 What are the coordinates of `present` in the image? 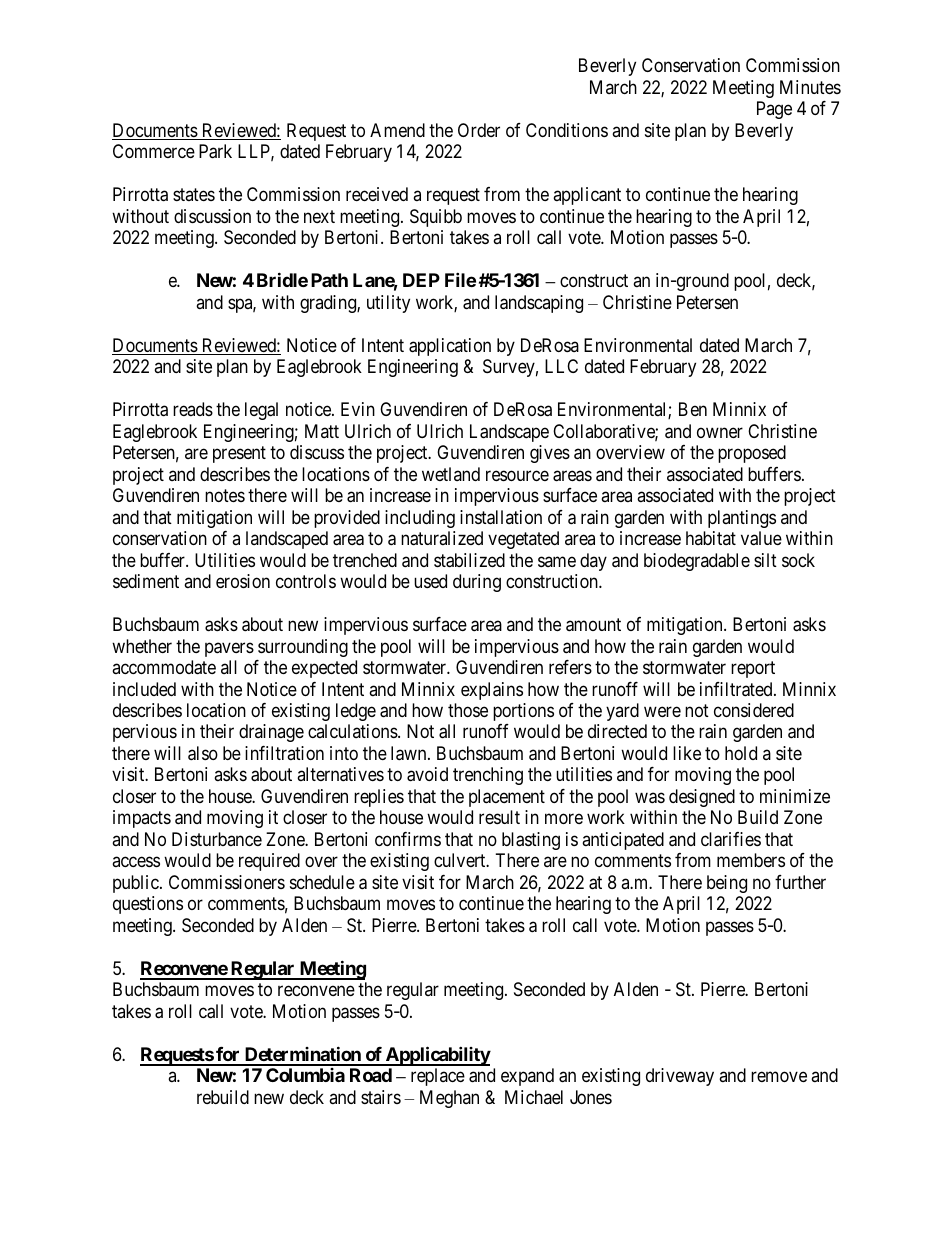 It's located at (239, 454).
